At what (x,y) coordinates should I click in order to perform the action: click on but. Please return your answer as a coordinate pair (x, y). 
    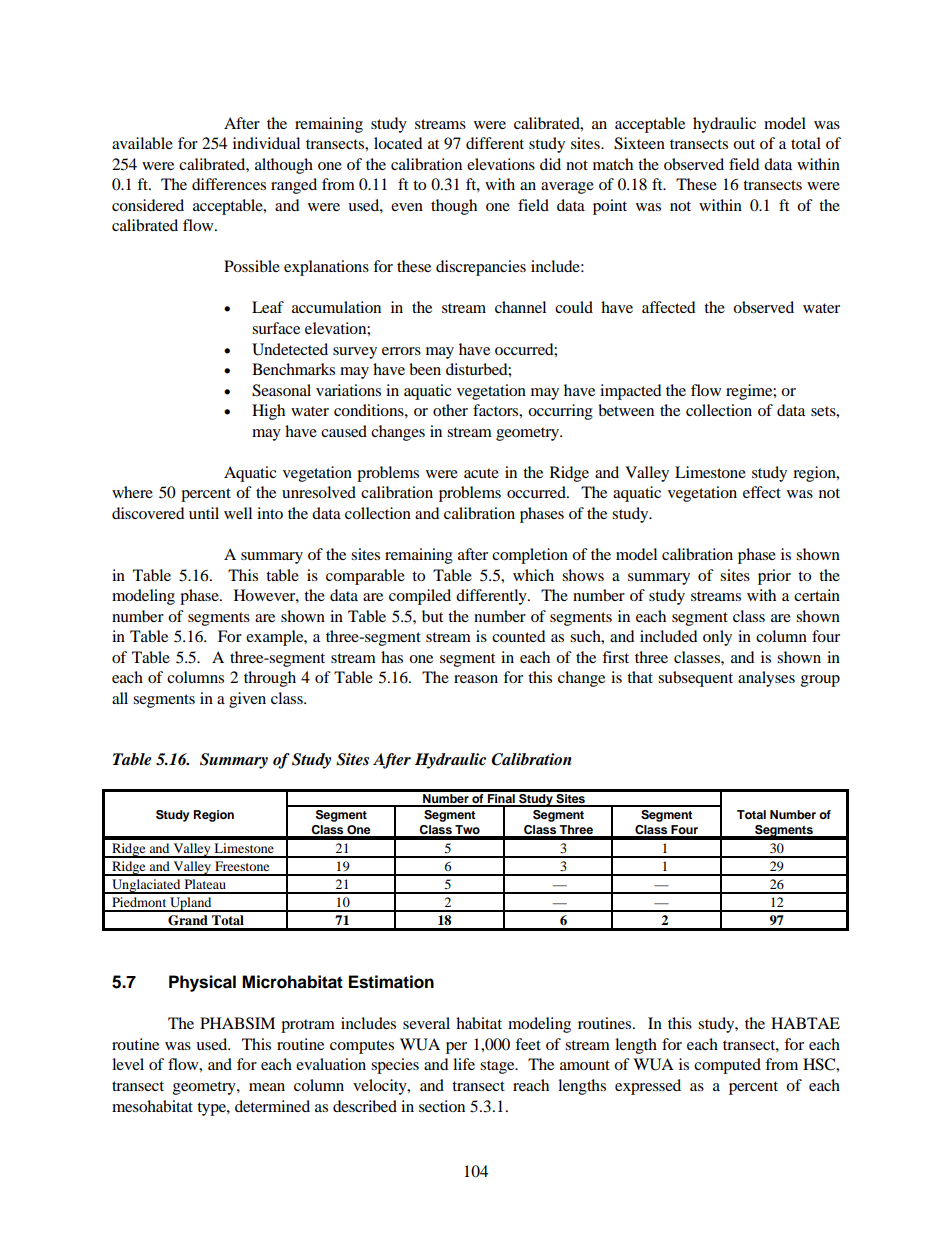
    Looking at the image, I should click on (432, 616).
